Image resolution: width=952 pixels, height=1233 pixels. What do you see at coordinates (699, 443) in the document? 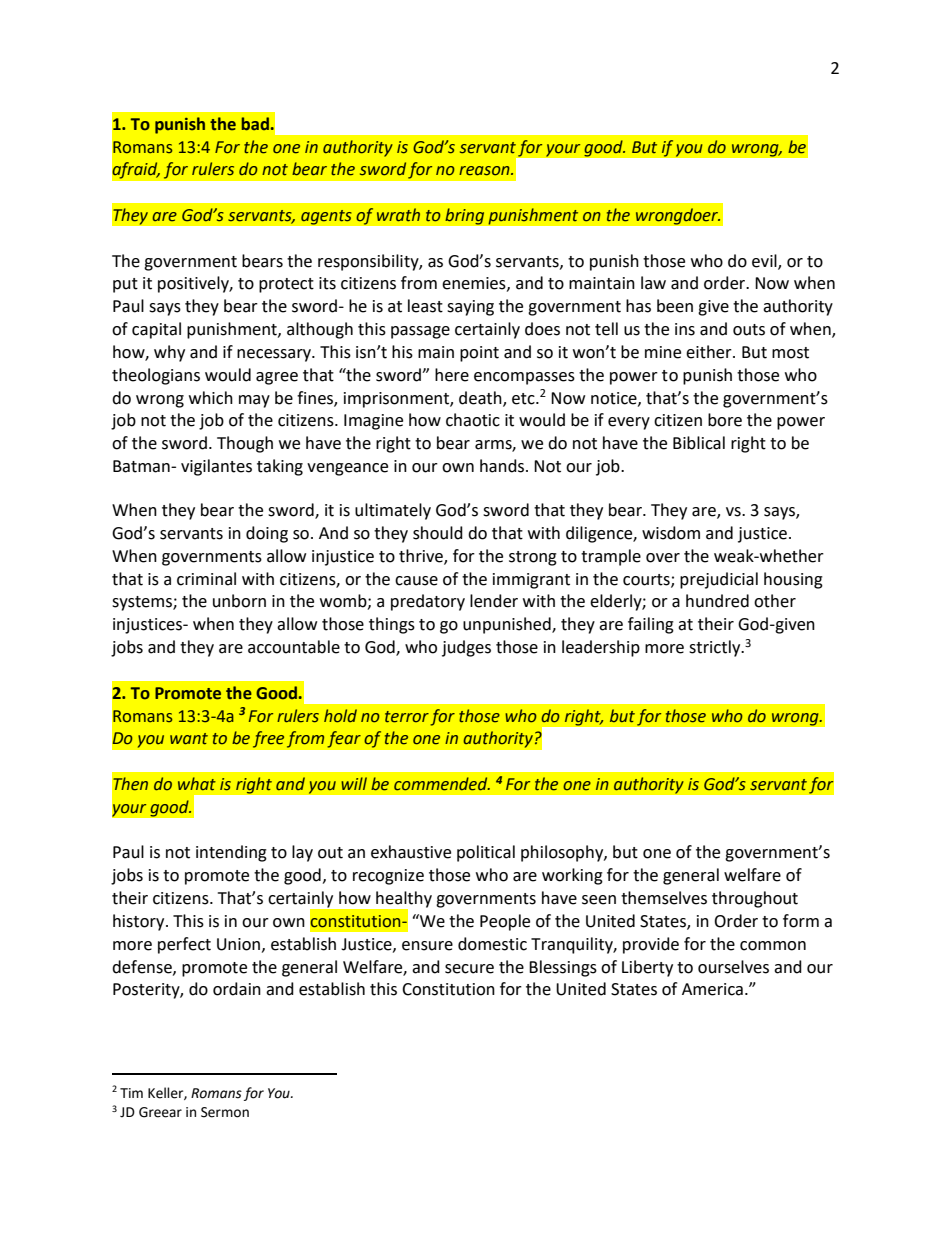
I see `Biblical` at bounding box center [699, 443].
